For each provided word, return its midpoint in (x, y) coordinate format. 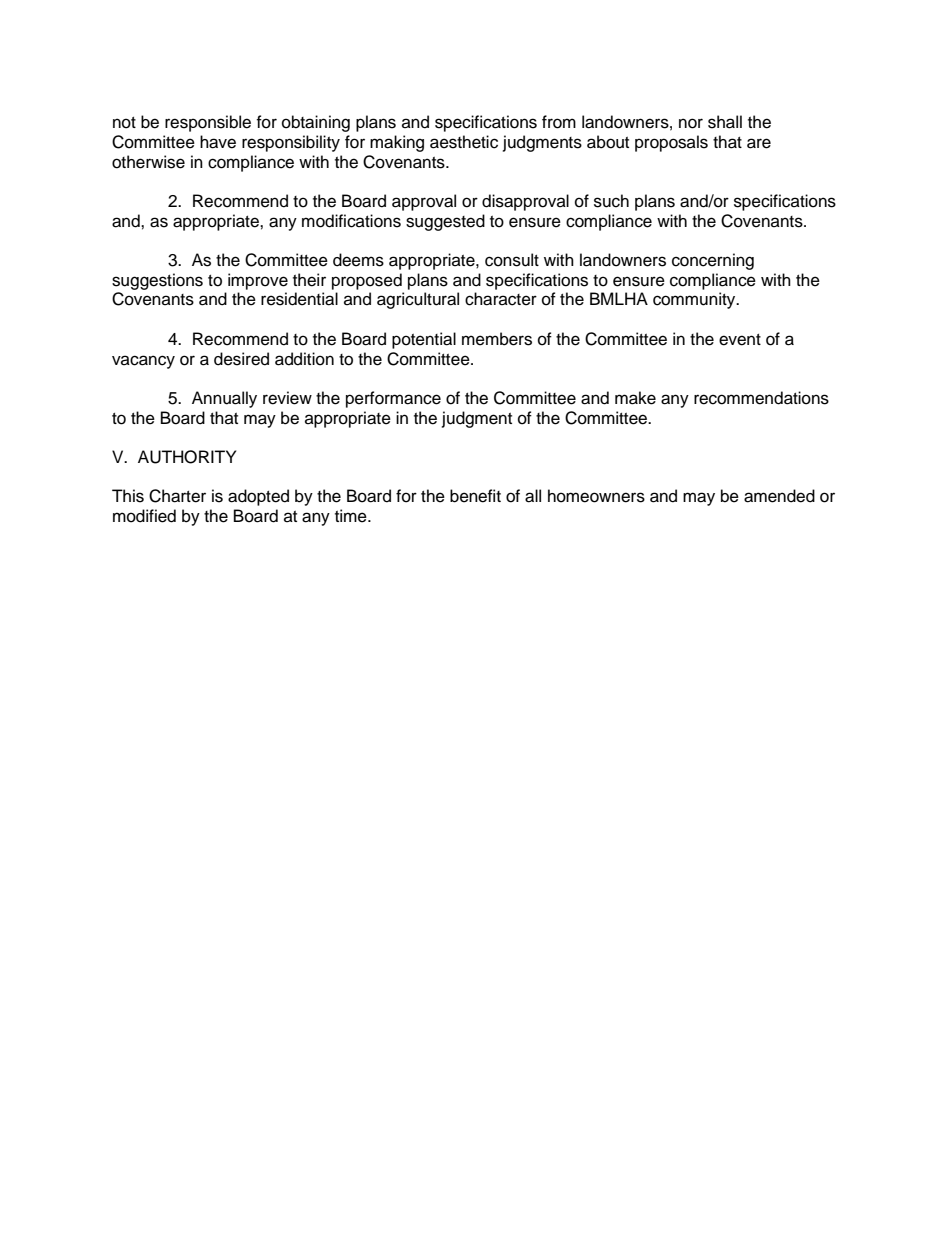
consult (512, 260)
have (218, 142)
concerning (713, 261)
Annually (224, 399)
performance (393, 399)
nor (691, 123)
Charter (177, 496)
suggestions (157, 281)
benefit (475, 496)
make (635, 398)
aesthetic (464, 142)
